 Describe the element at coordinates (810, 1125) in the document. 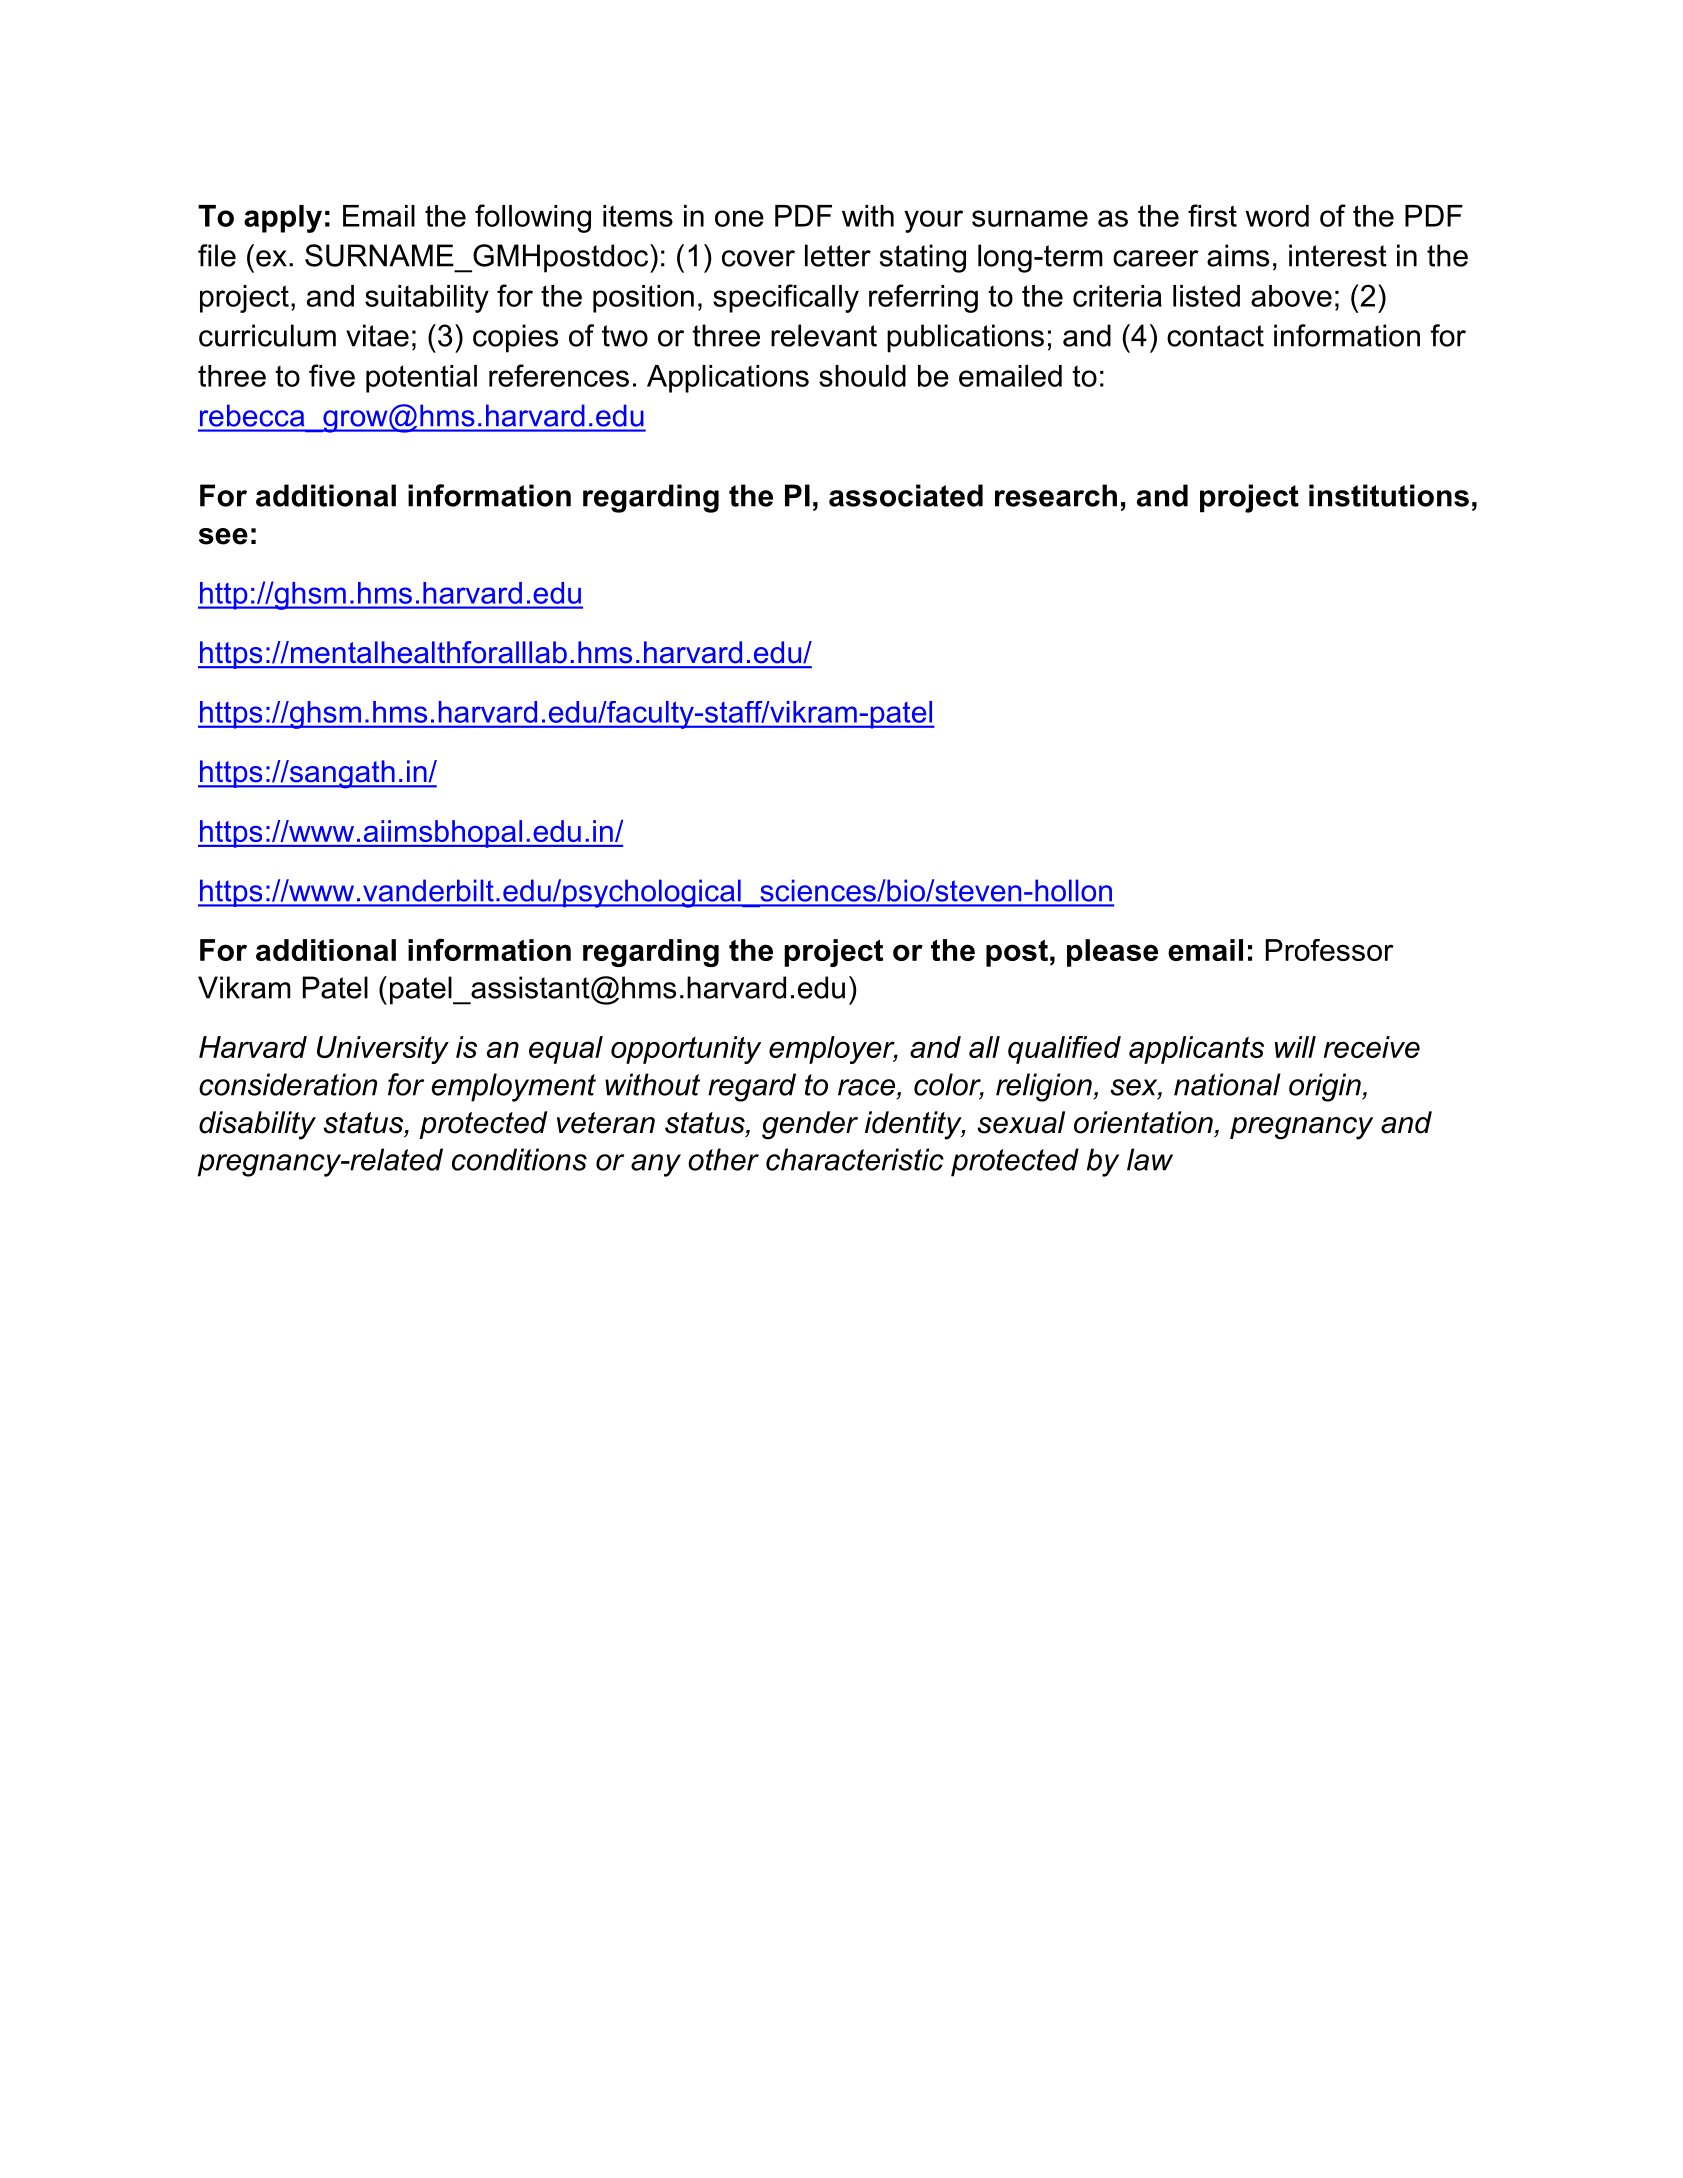

I see `gender` at that location.
